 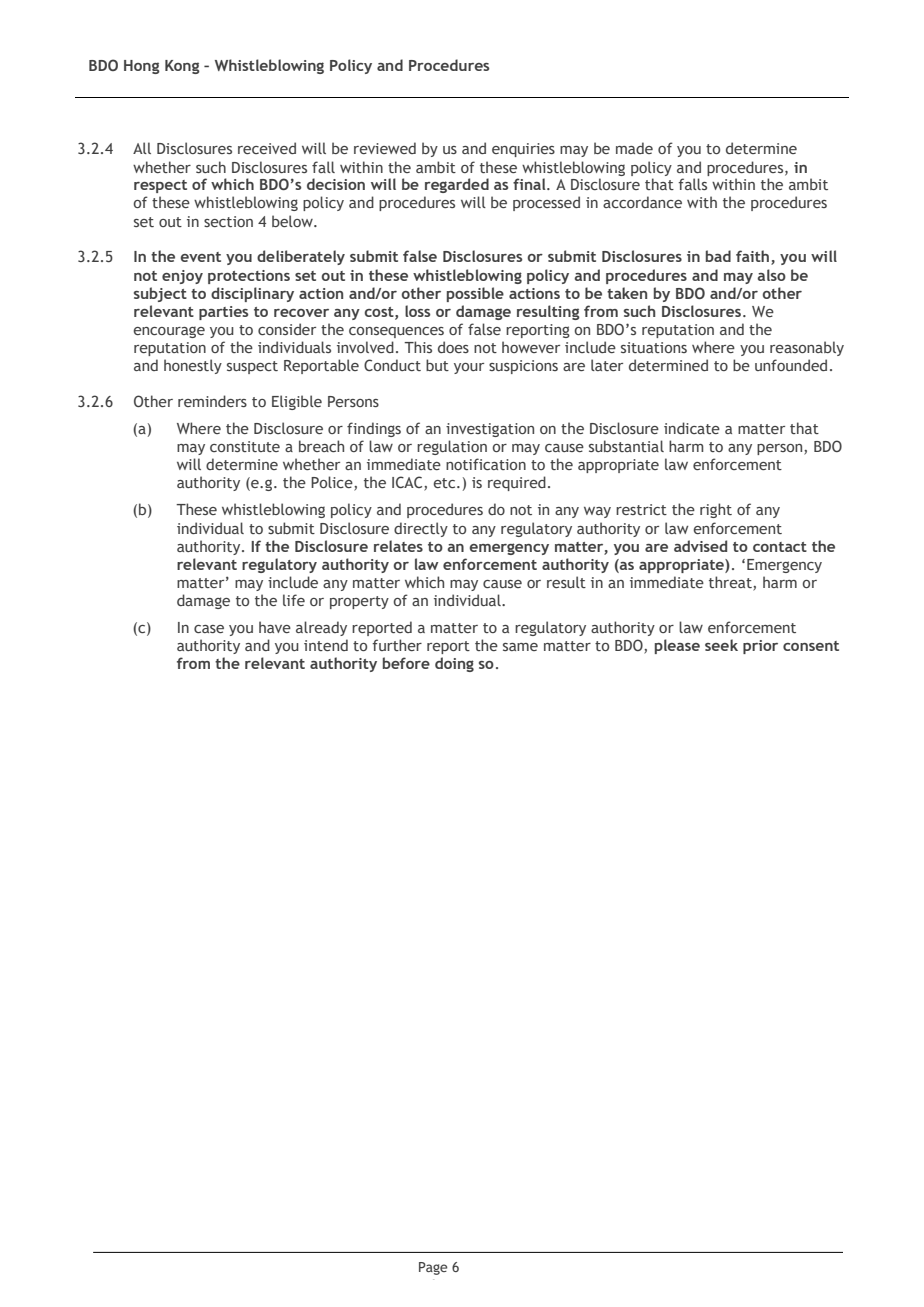 What do you see at coordinates (406, 663) in the screenshot?
I see `before` at bounding box center [406, 663].
